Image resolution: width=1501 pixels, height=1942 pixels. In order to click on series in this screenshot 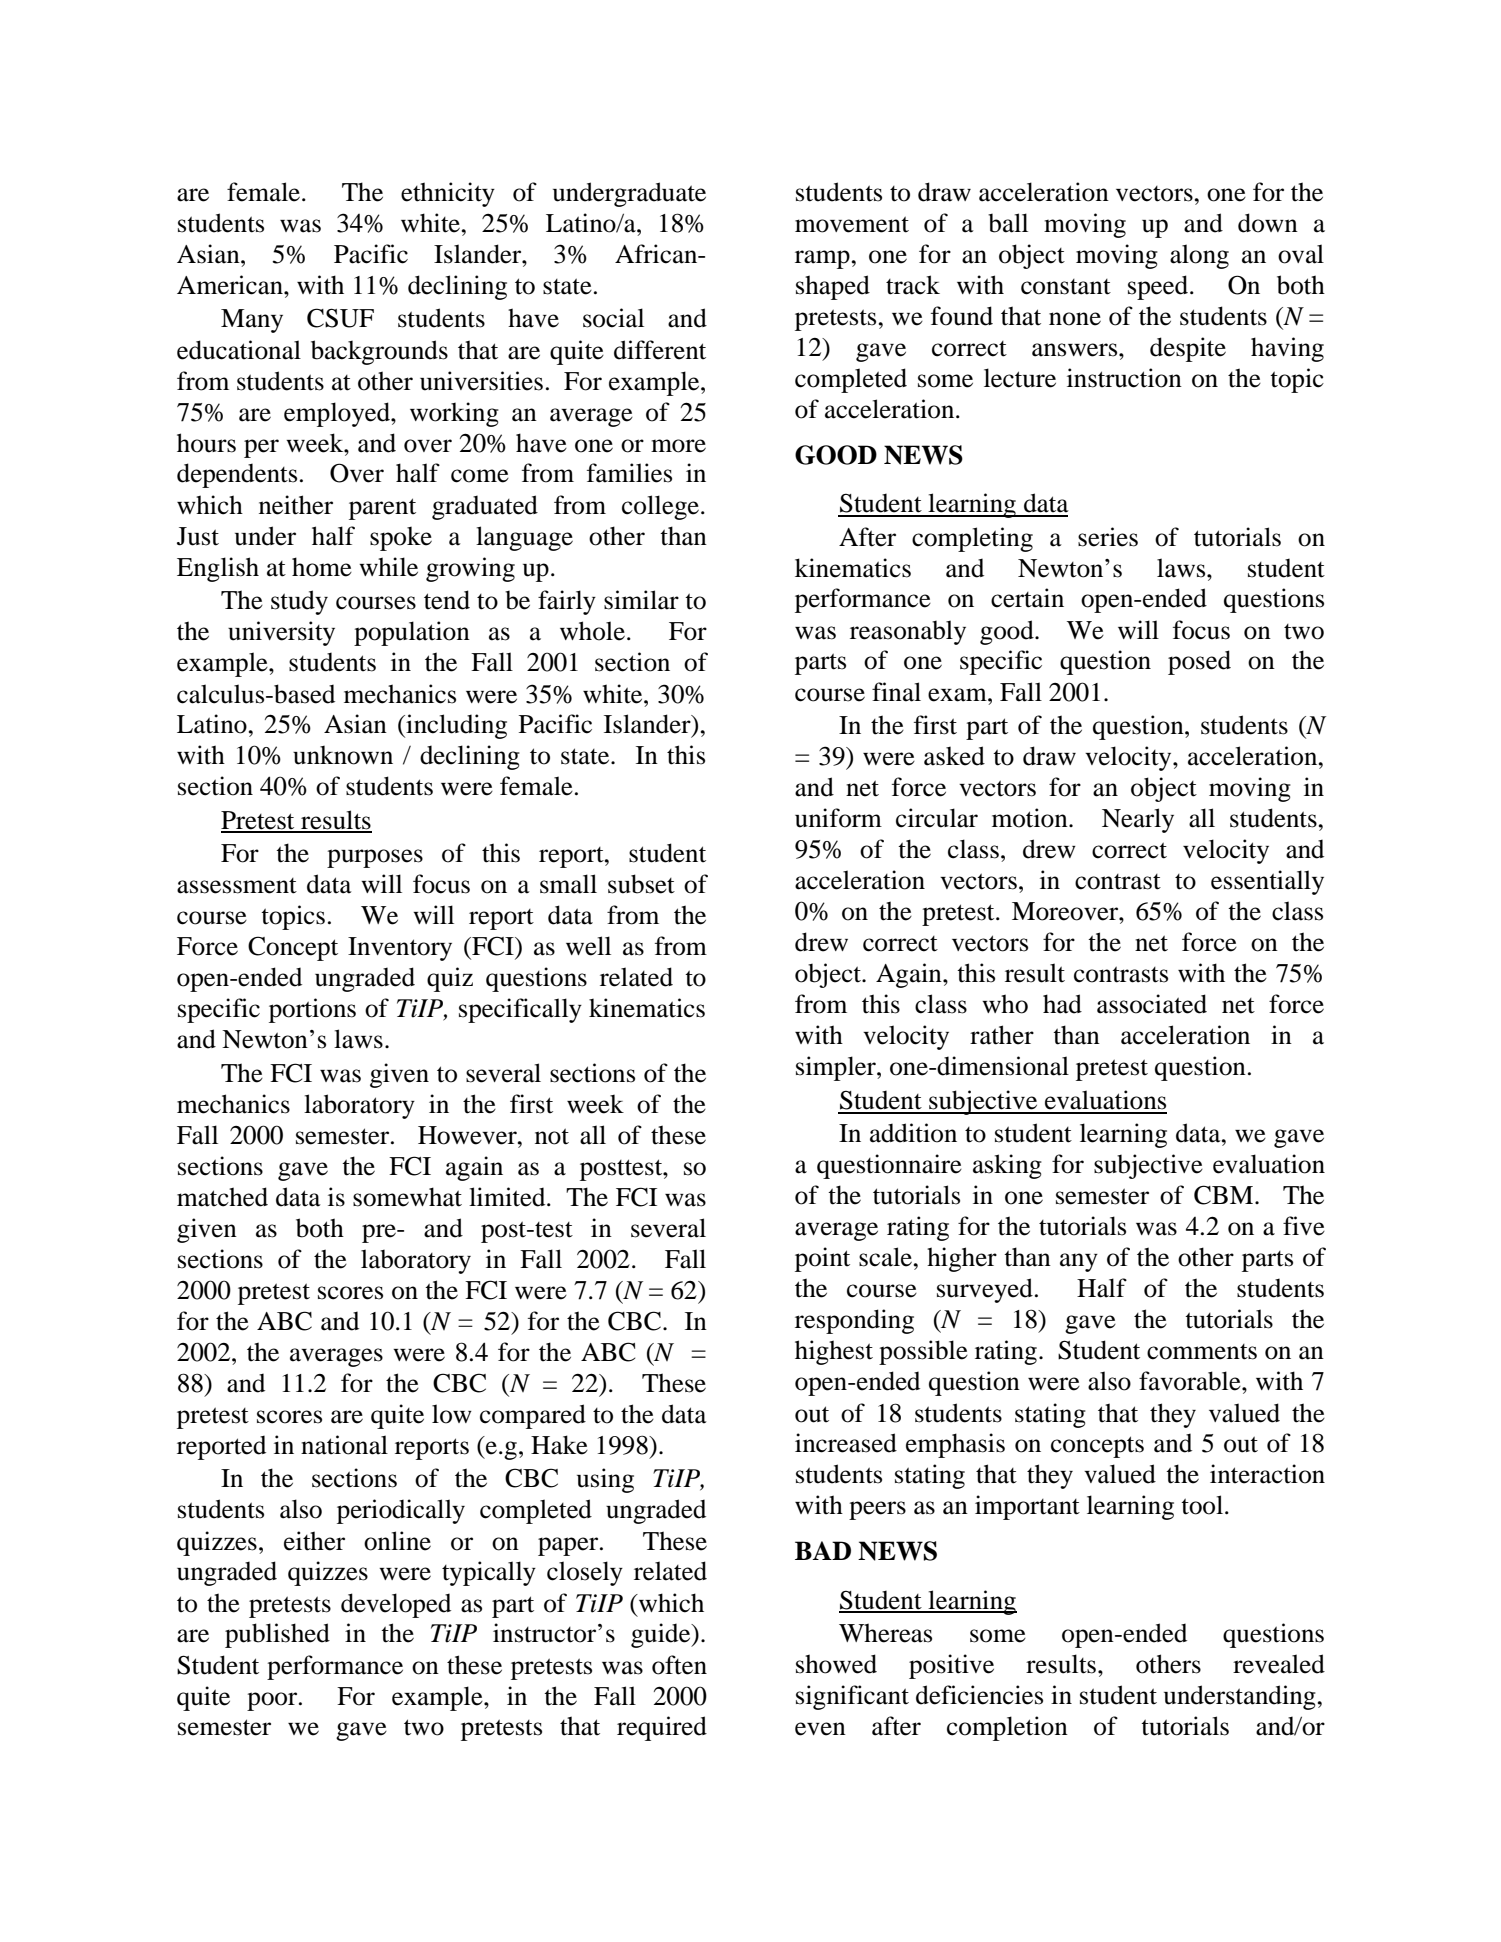, I will do `click(1108, 537)`.
